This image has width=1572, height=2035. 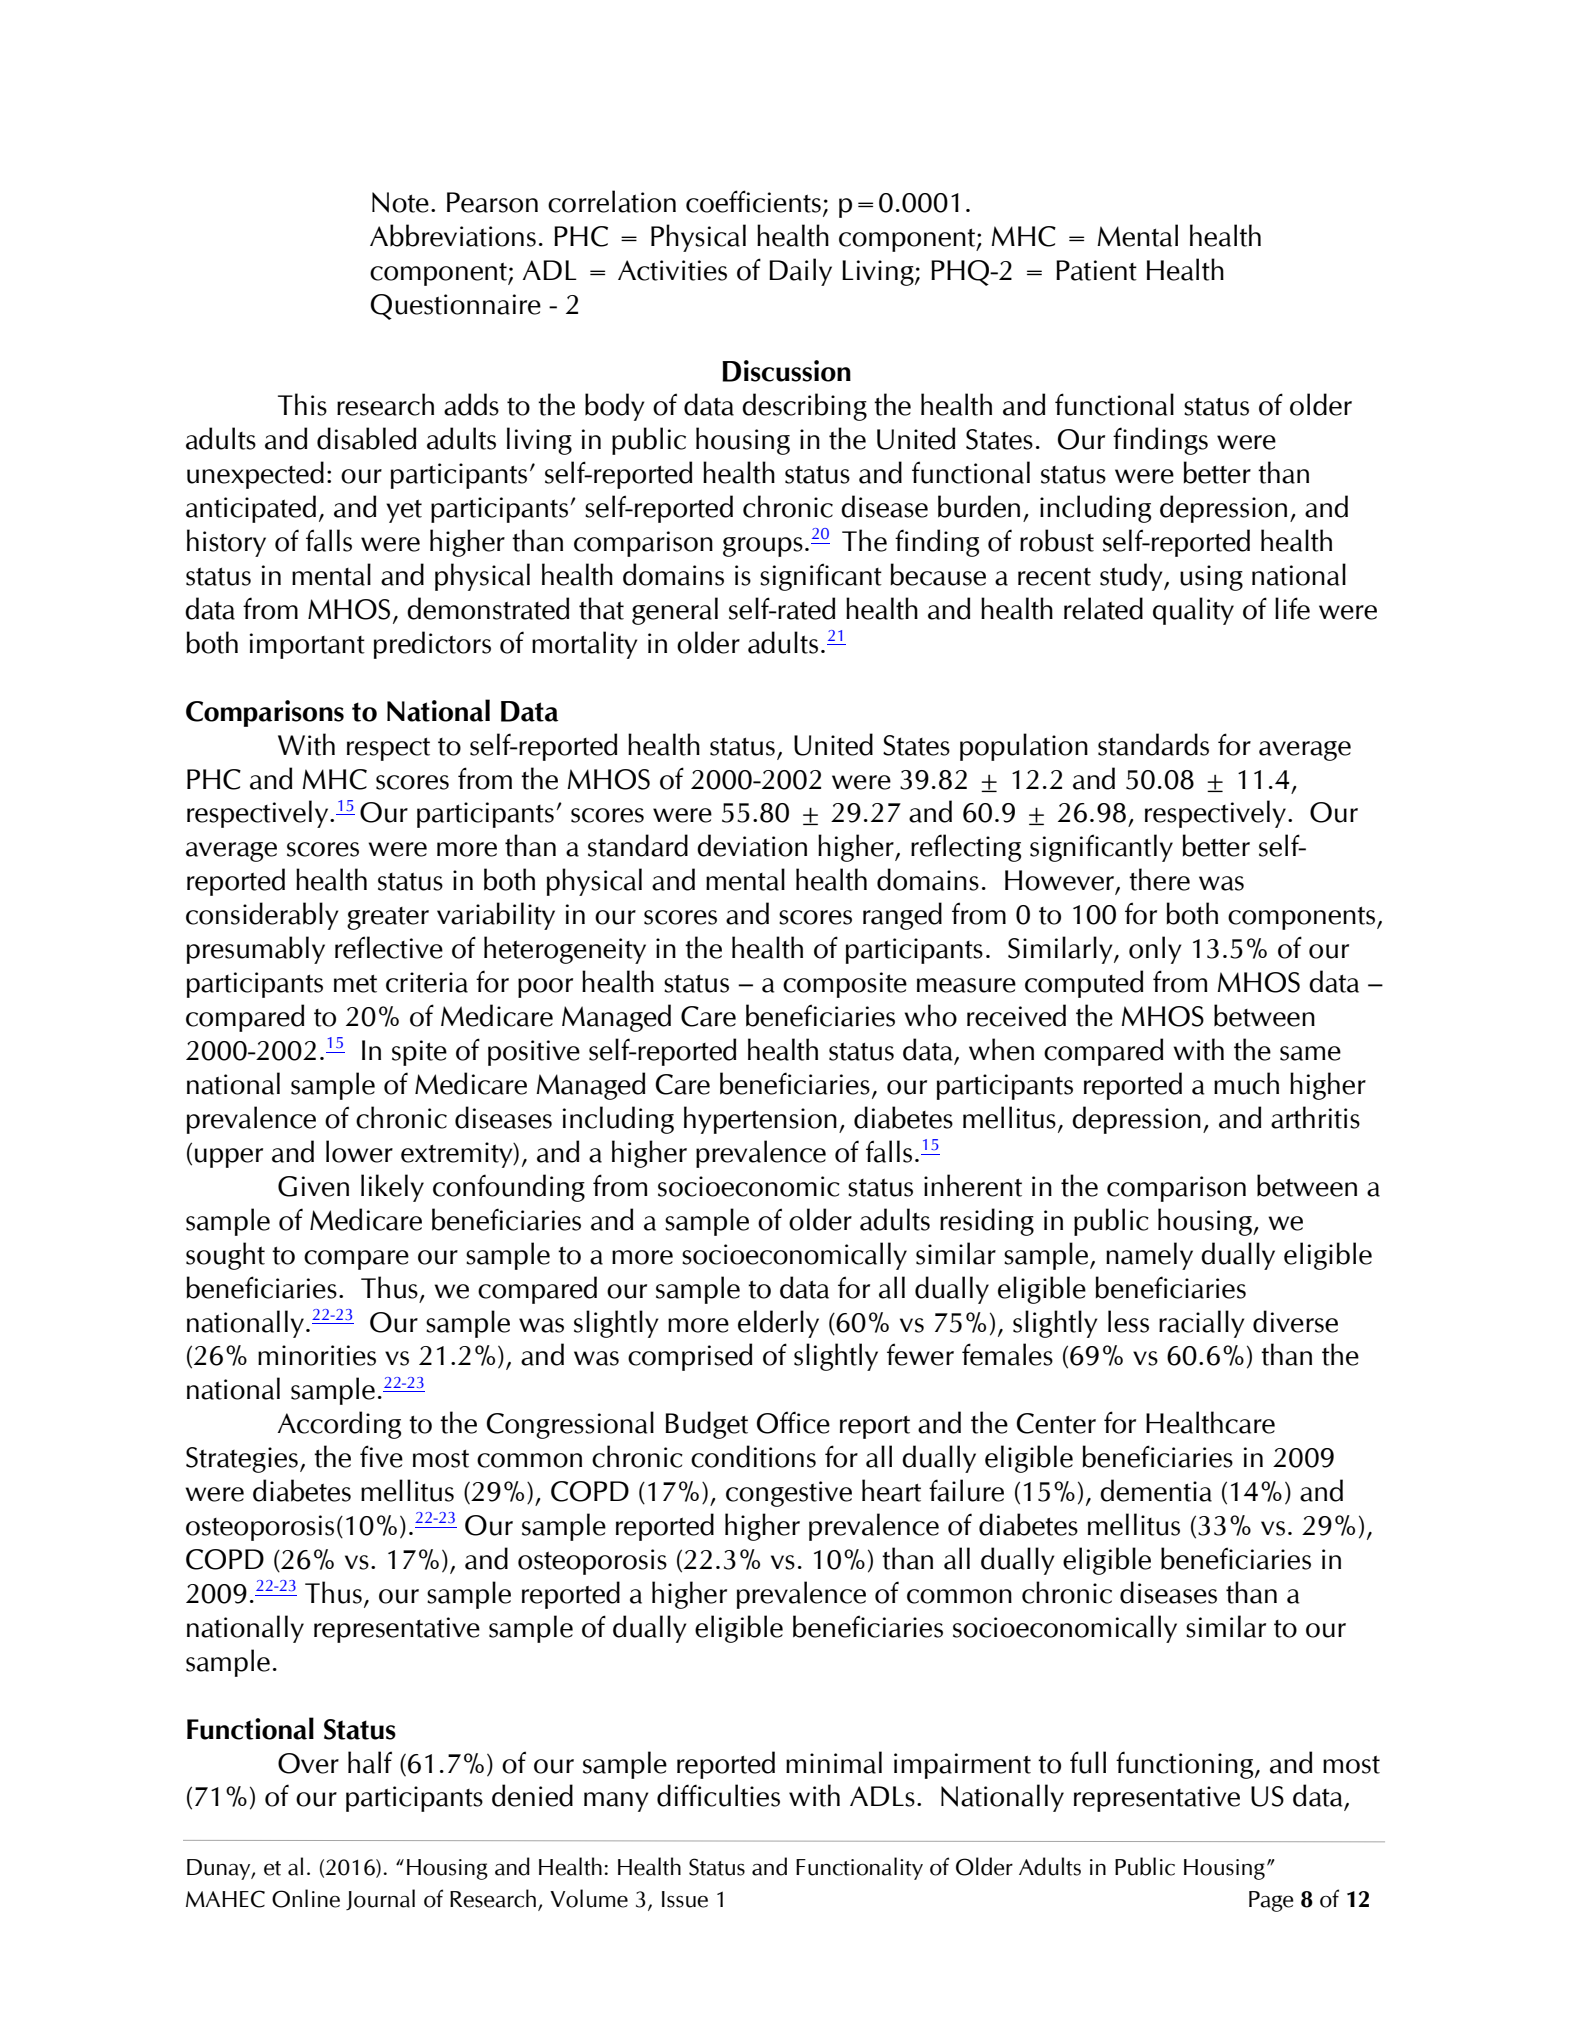 I want to click on quality, so click(x=1193, y=611).
